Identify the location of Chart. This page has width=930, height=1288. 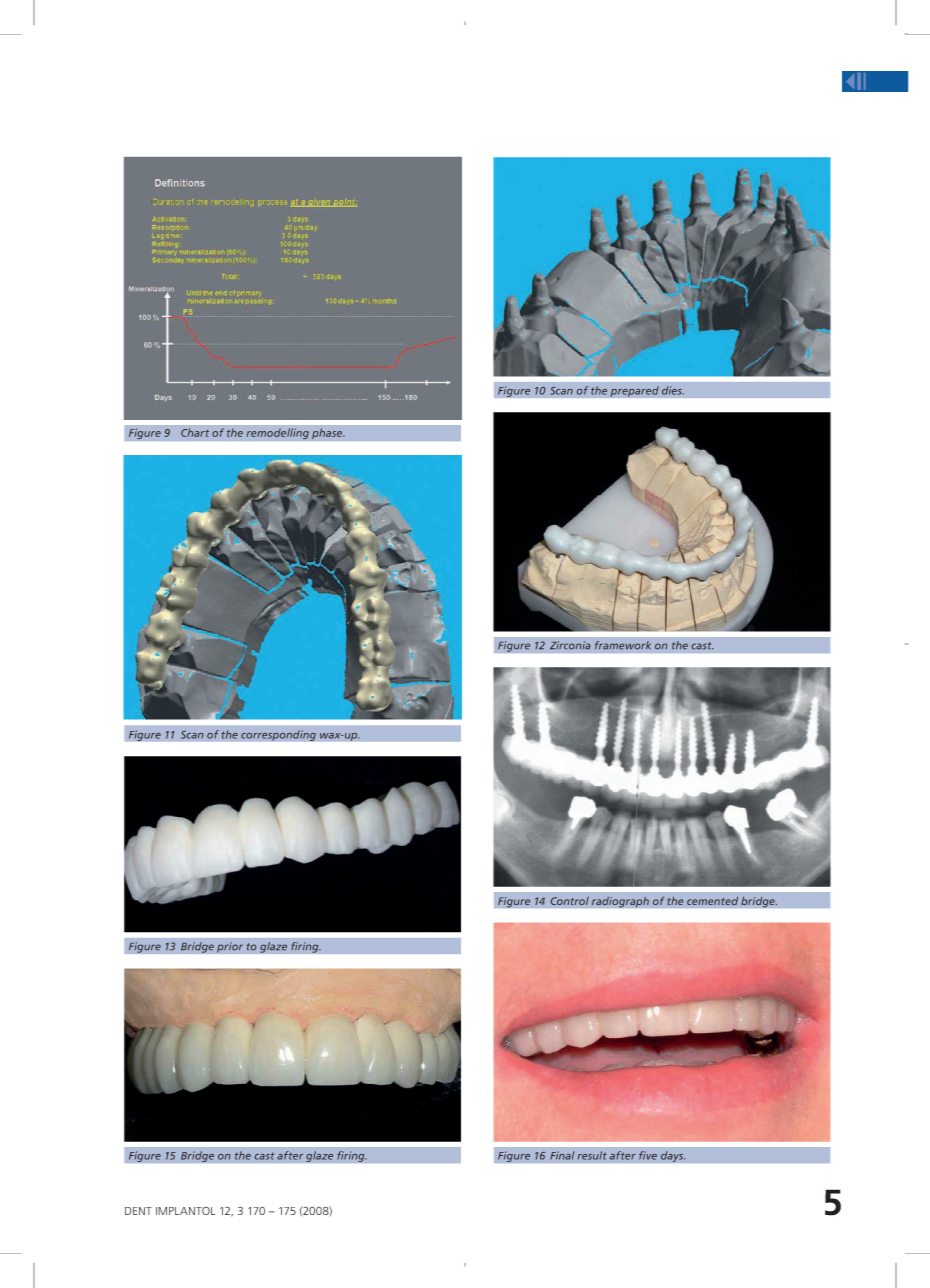
(195, 432).
